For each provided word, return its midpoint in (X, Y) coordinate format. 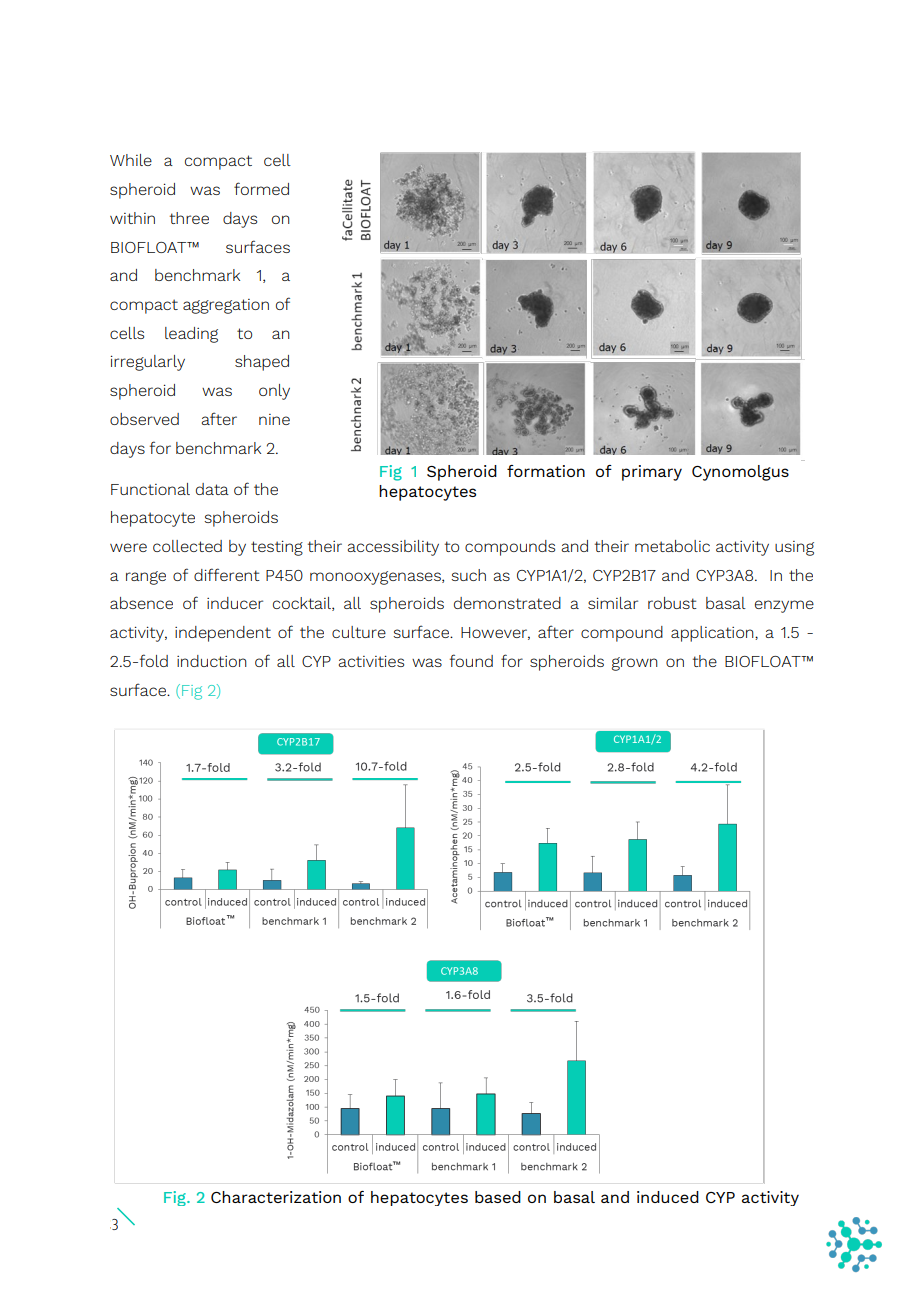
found (471, 660)
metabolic (672, 546)
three (189, 218)
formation (546, 471)
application (713, 634)
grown (635, 664)
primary (652, 473)
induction (212, 661)
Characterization (276, 1197)
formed (261, 188)
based (498, 1197)
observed (144, 419)
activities (371, 661)
